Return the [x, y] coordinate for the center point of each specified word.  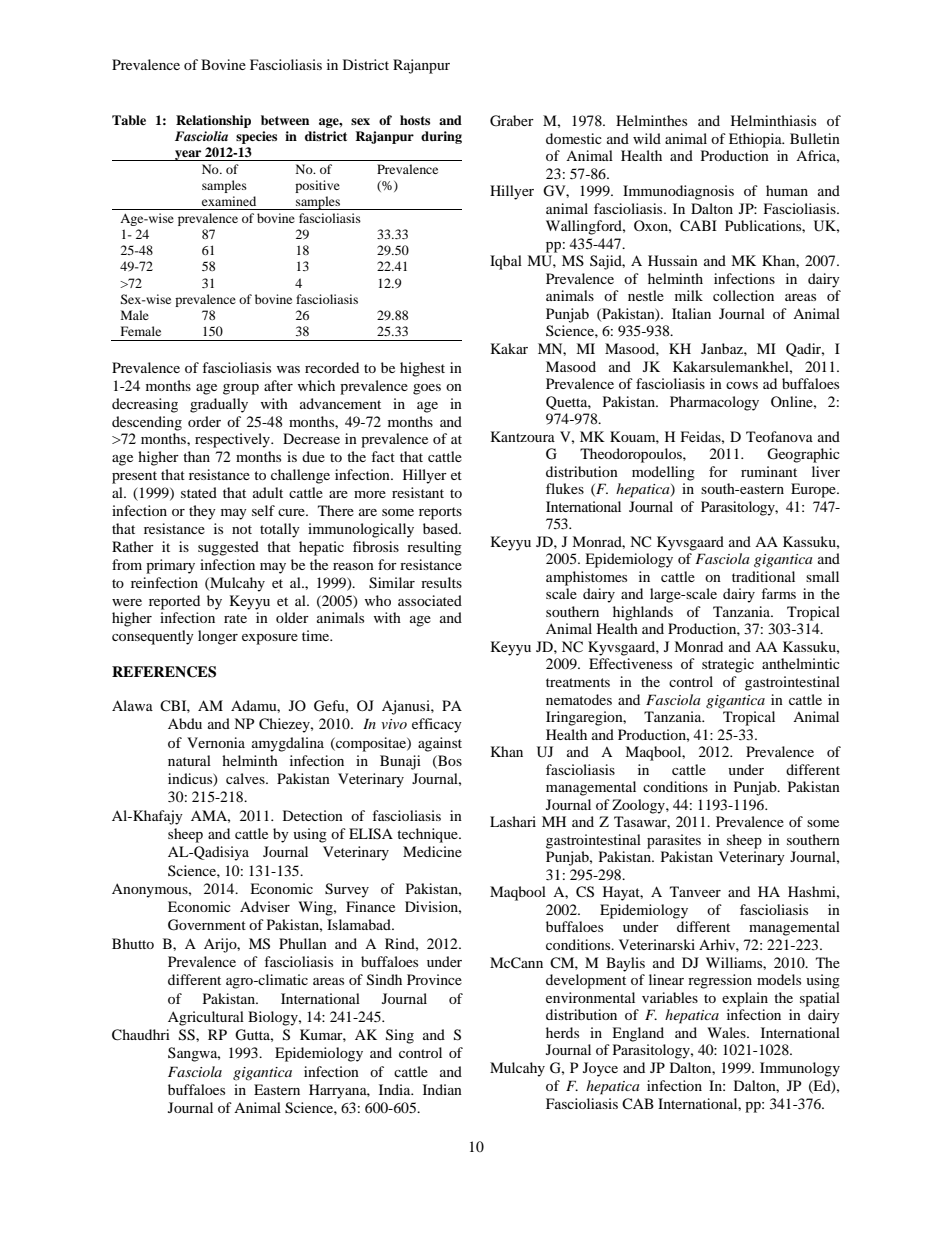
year [188, 155]
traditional [763, 576]
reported [174, 602]
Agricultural [206, 1018]
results [441, 582]
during [441, 137]
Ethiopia [756, 140]
